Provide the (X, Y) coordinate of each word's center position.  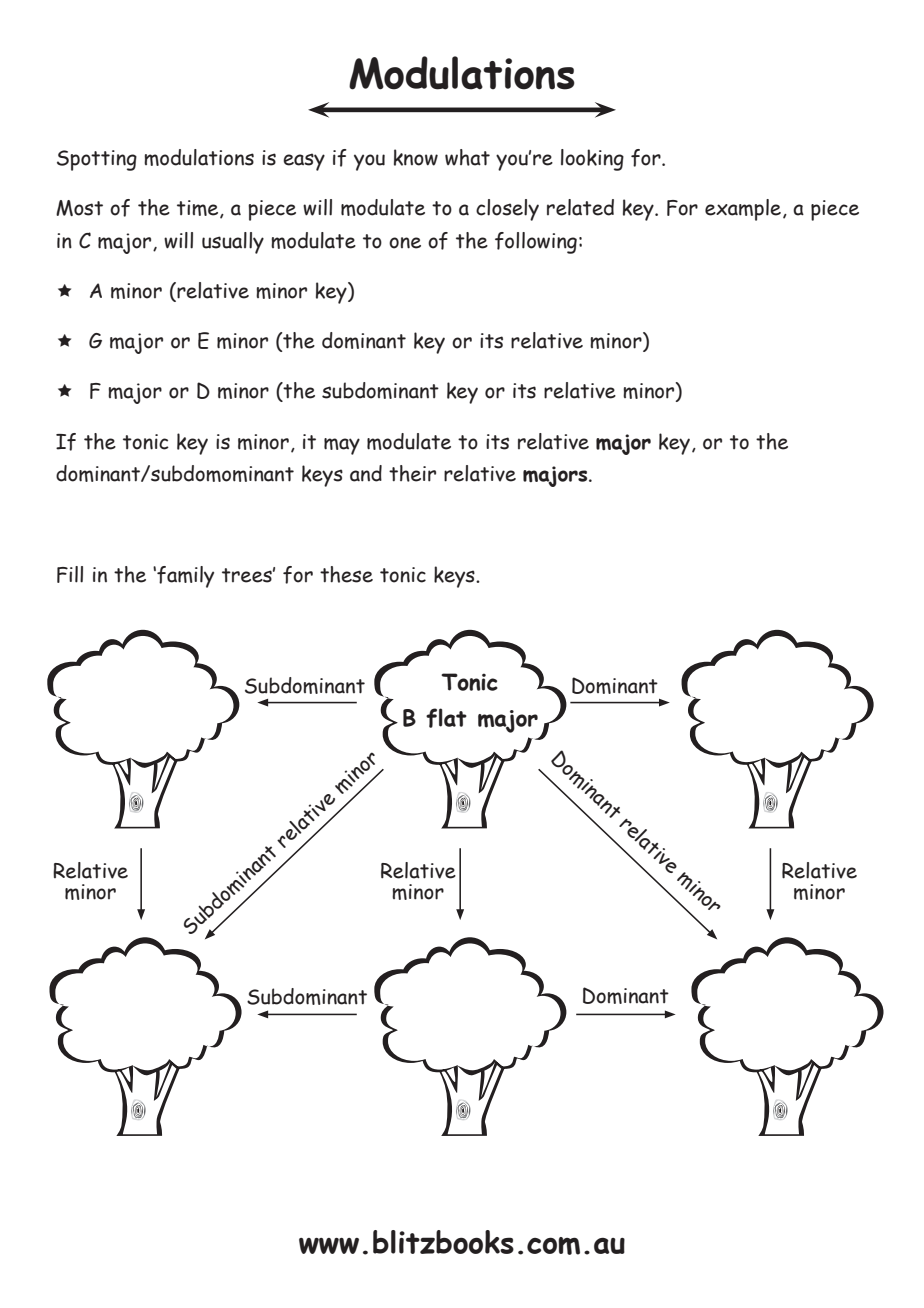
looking (592, 160)
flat (446, 718)
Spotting (97, 160)
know (416, 157)
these (346, 574)
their (412, 473)
